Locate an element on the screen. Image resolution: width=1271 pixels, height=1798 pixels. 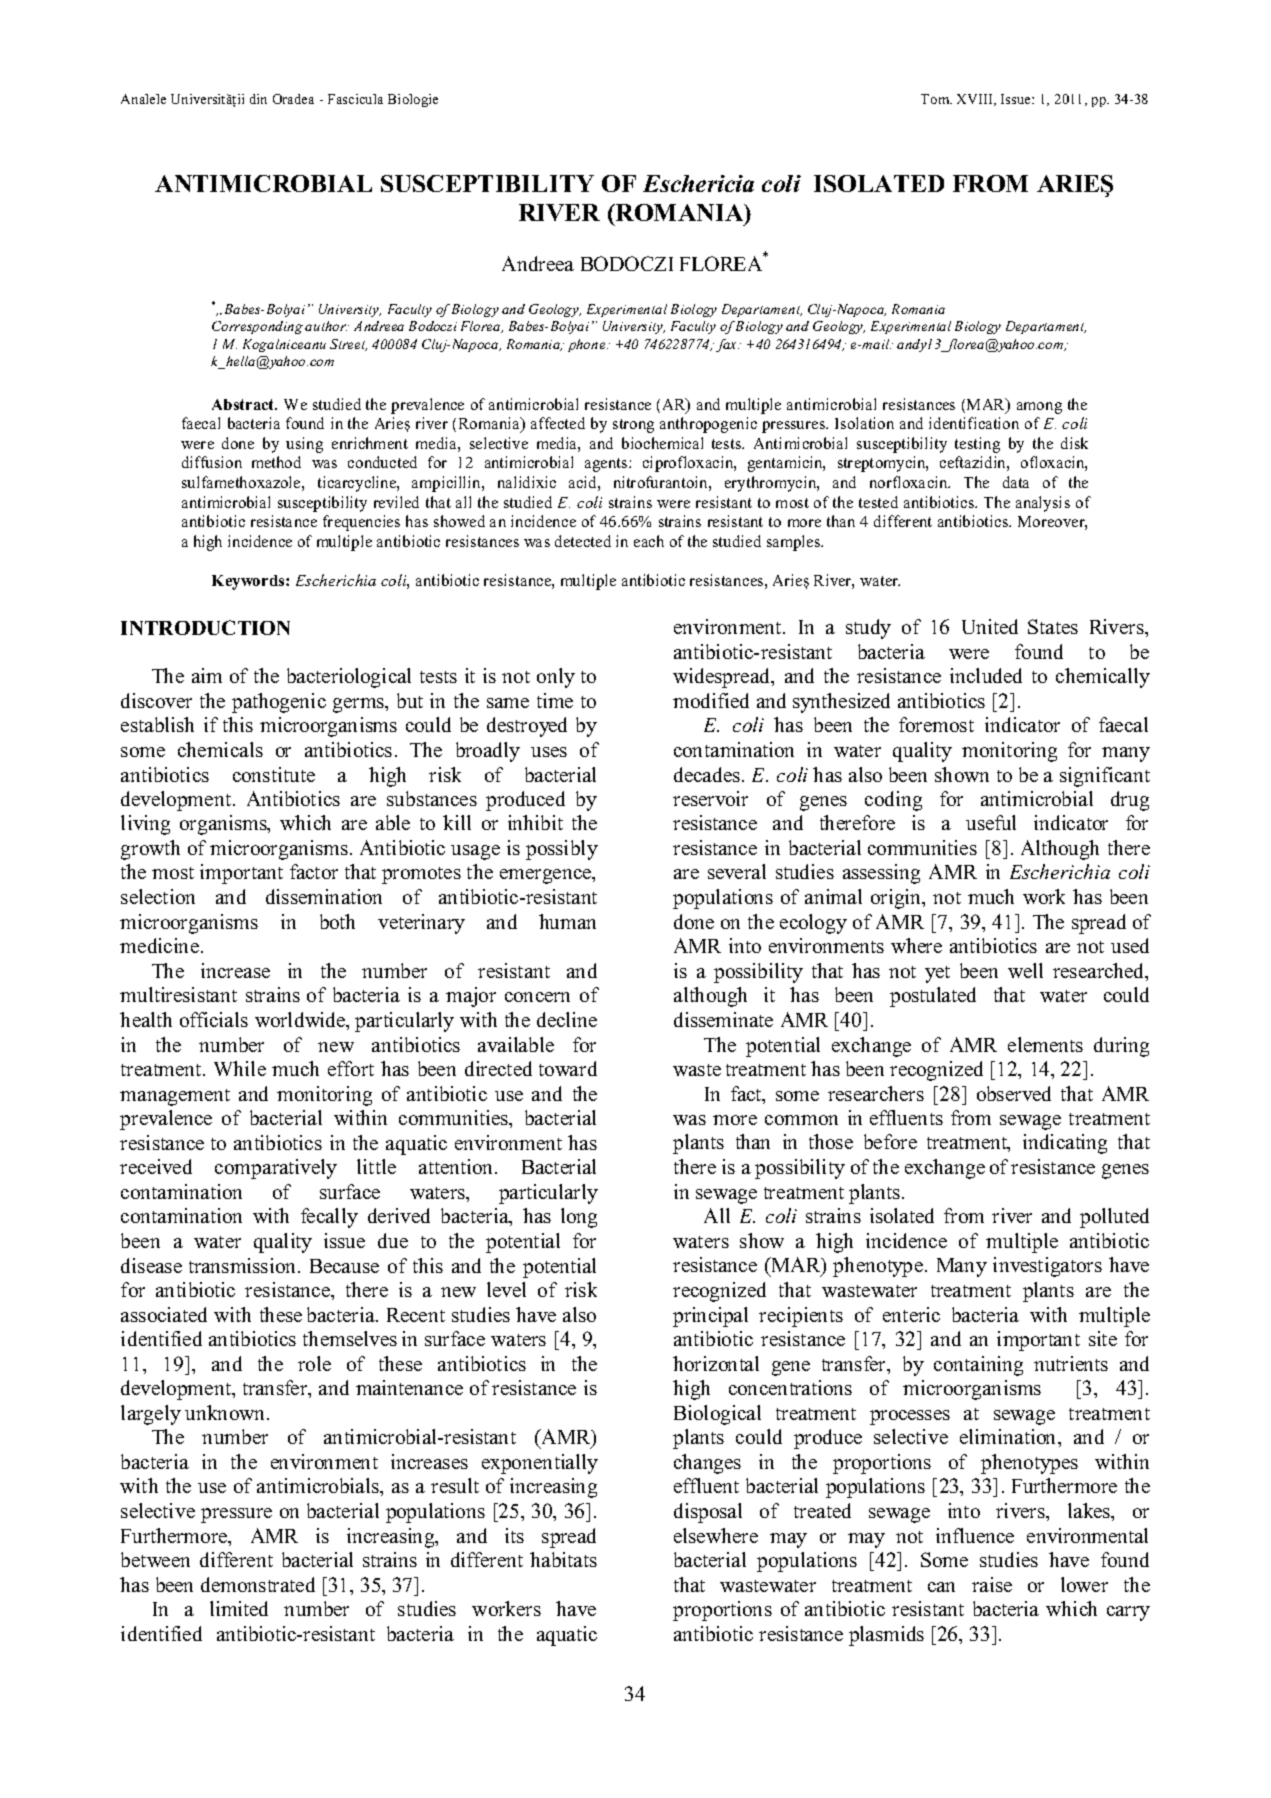
only is located at coordinates (556, 678).
